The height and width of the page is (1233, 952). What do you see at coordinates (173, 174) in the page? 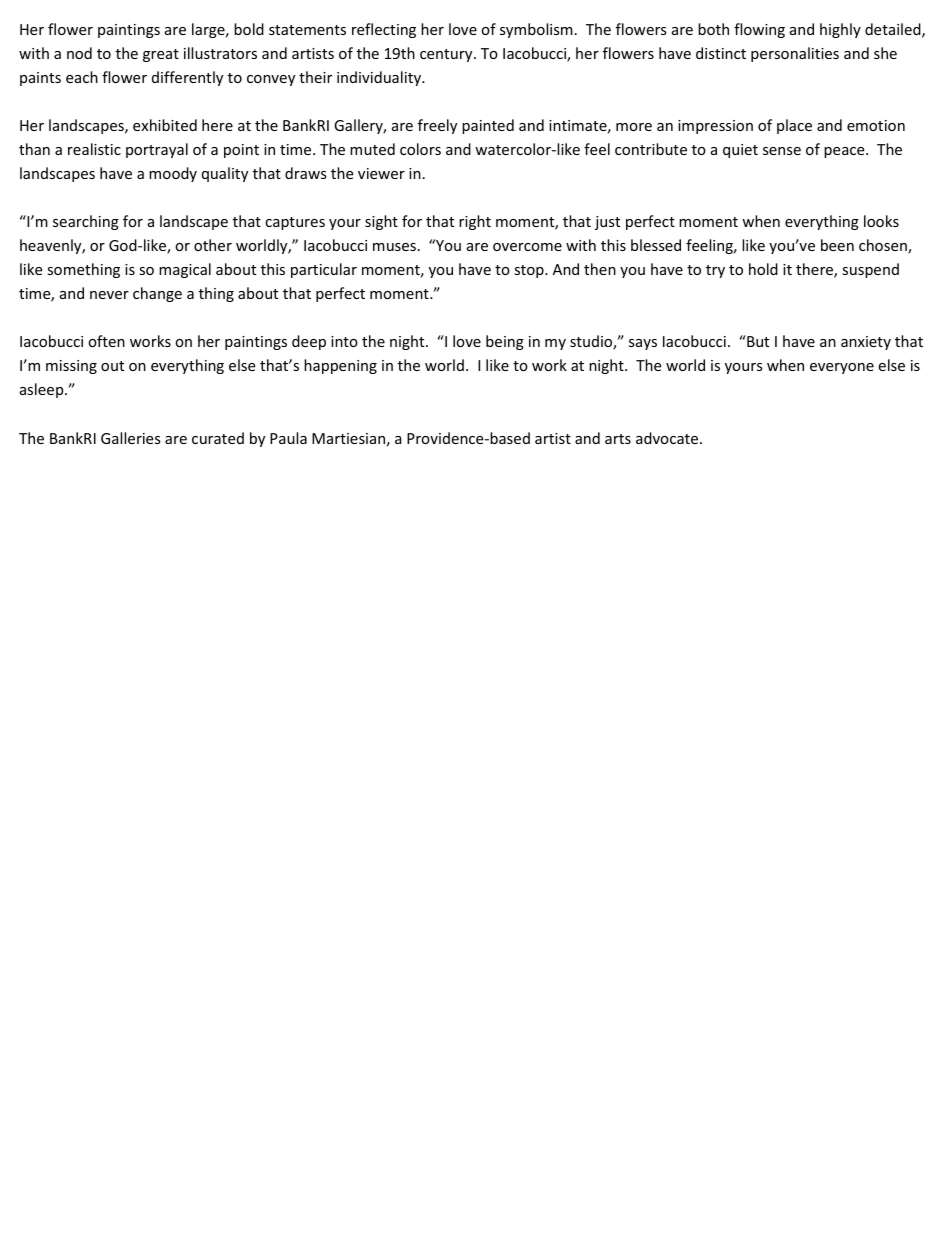
I see `moody` at bounding box center [173, 174].
